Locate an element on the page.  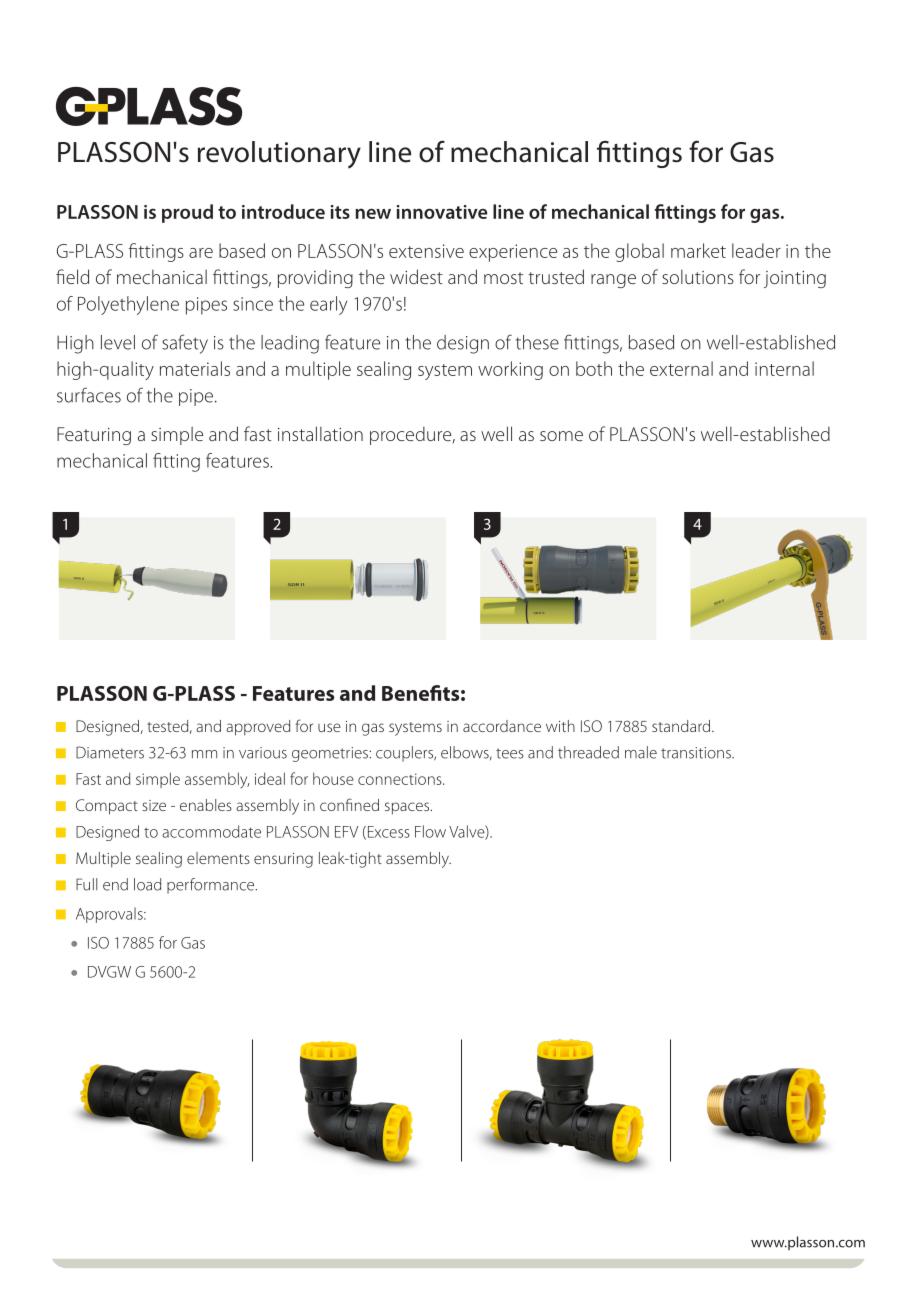
Featuring is located at coordinates (94, 436).
